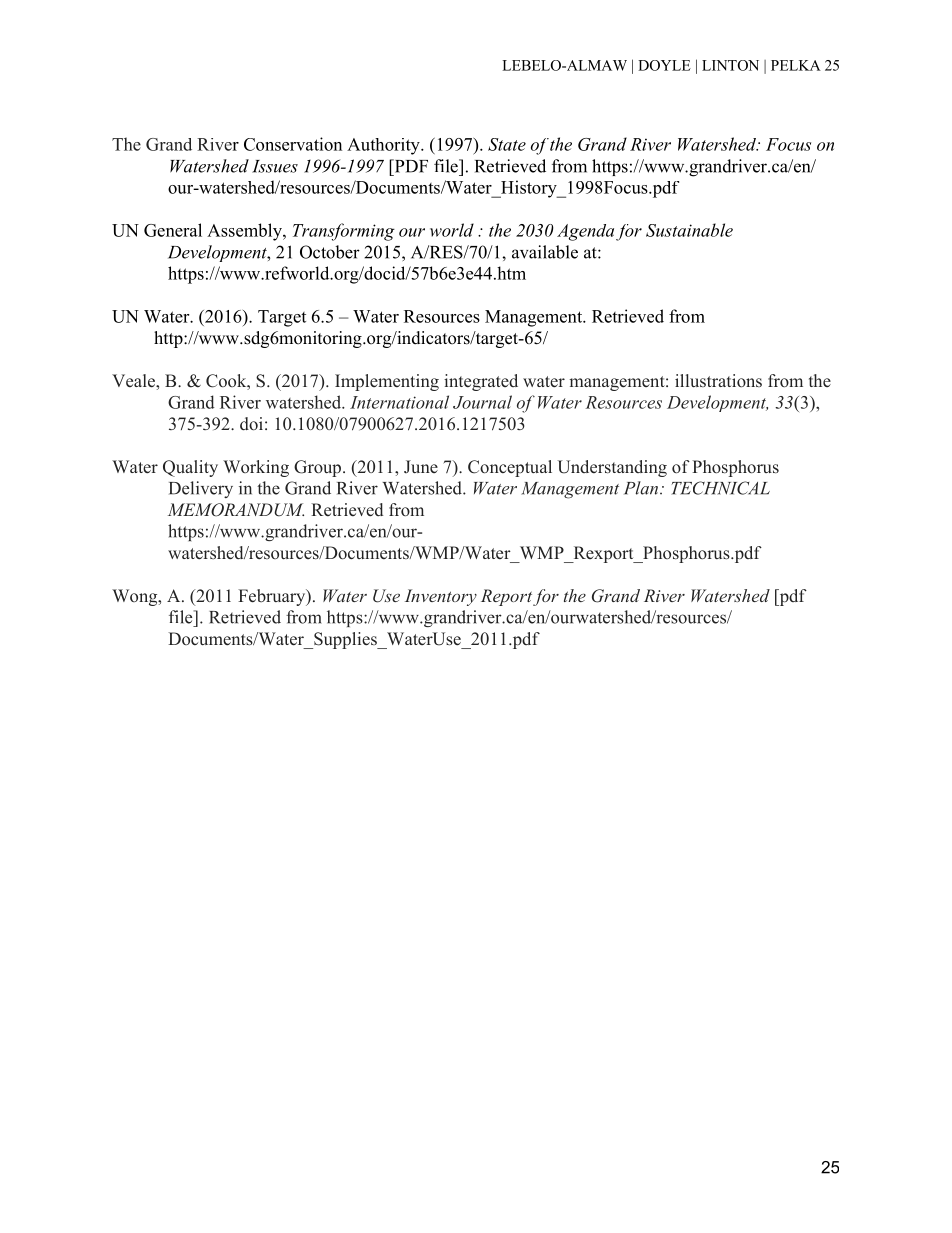 This page has width=952, height=1233. What do you see at coordinates (421, 466) in the page?
I see `June` at bounding box center [421, 466].
